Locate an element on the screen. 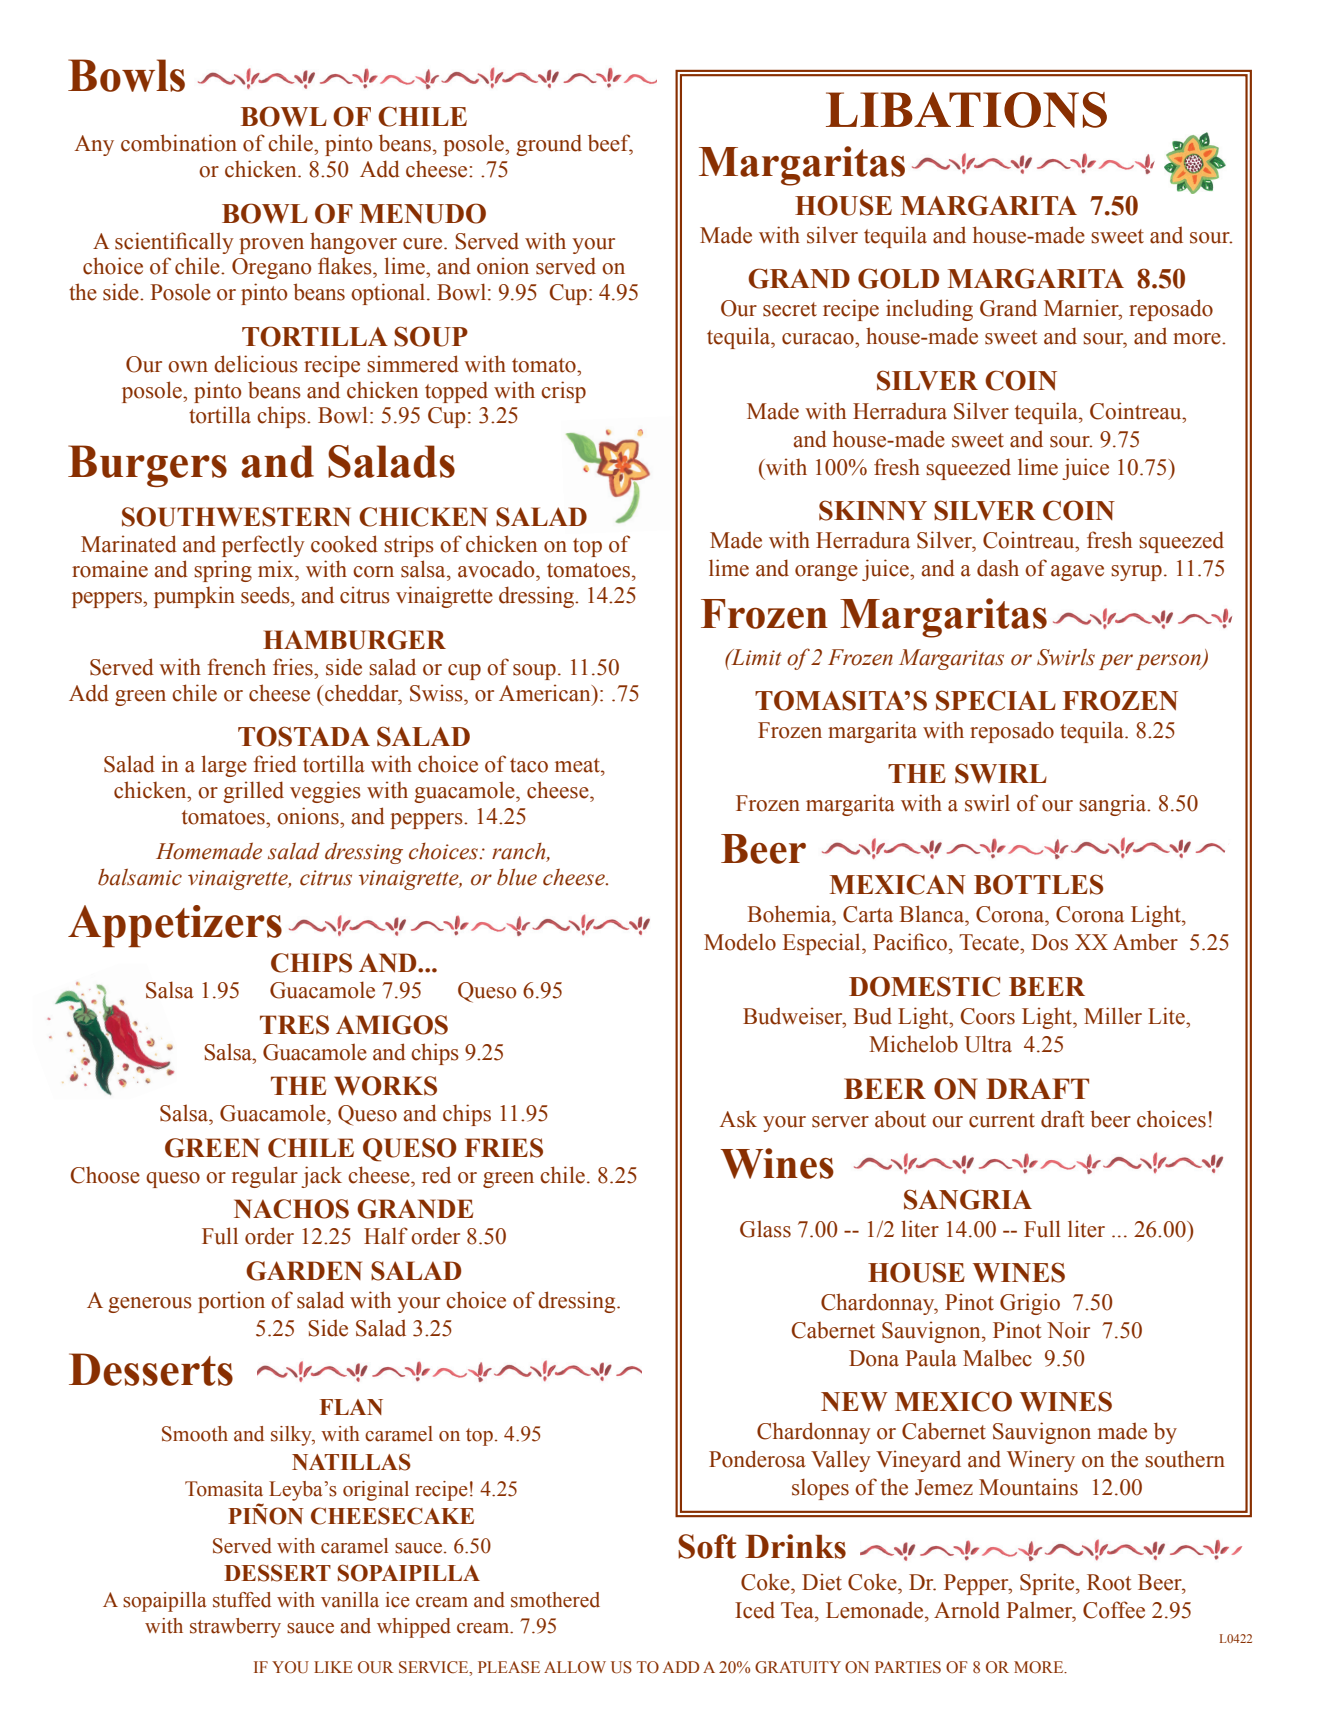  beef is located at coordinates (610, 144).
